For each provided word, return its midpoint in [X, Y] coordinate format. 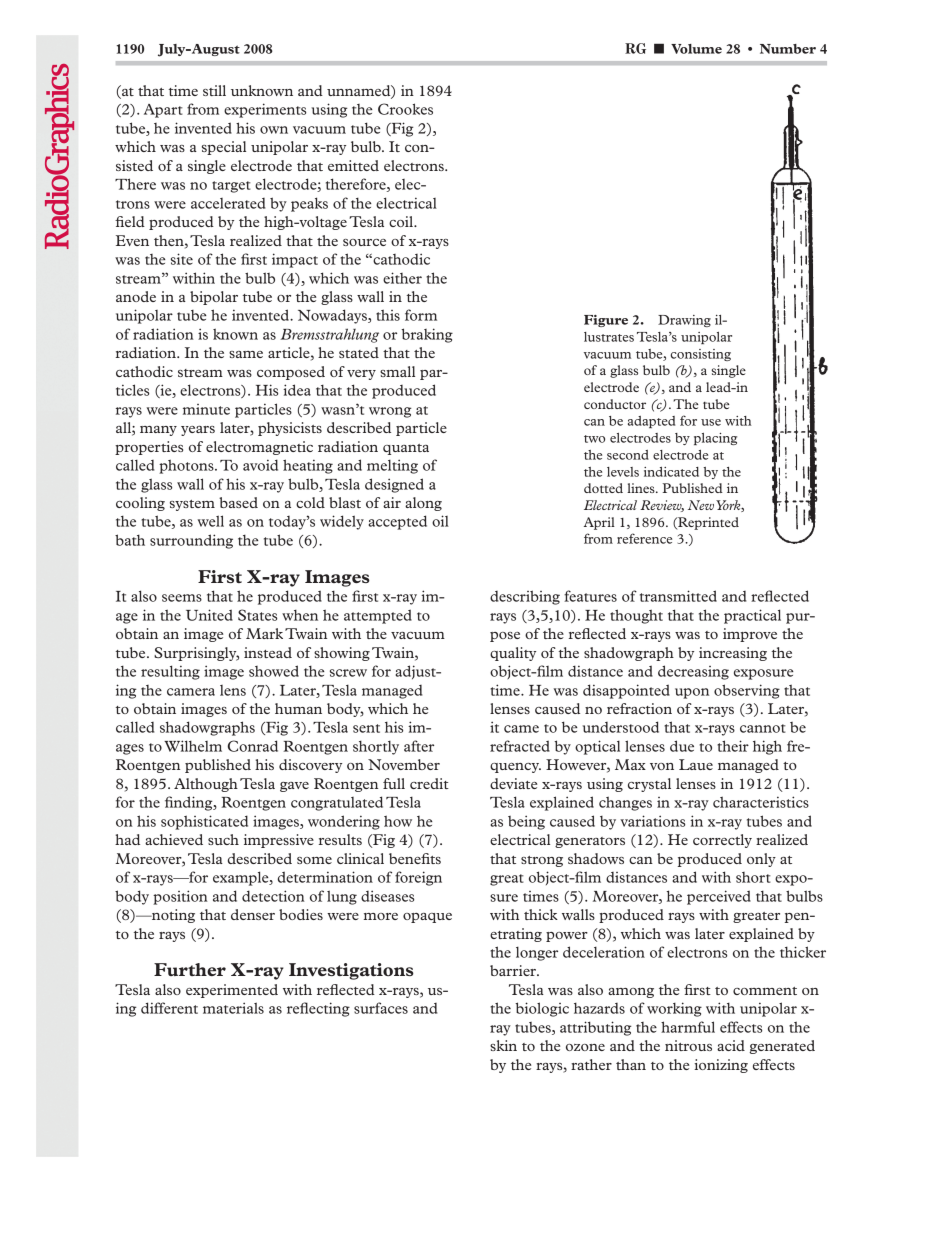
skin [503, 1045]
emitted [353, 165]
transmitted [678, 596]
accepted [397, 522]
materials [233, 1008]
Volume [696, 49]
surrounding [191, 541]
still [214, 90]
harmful [688, 1027]
